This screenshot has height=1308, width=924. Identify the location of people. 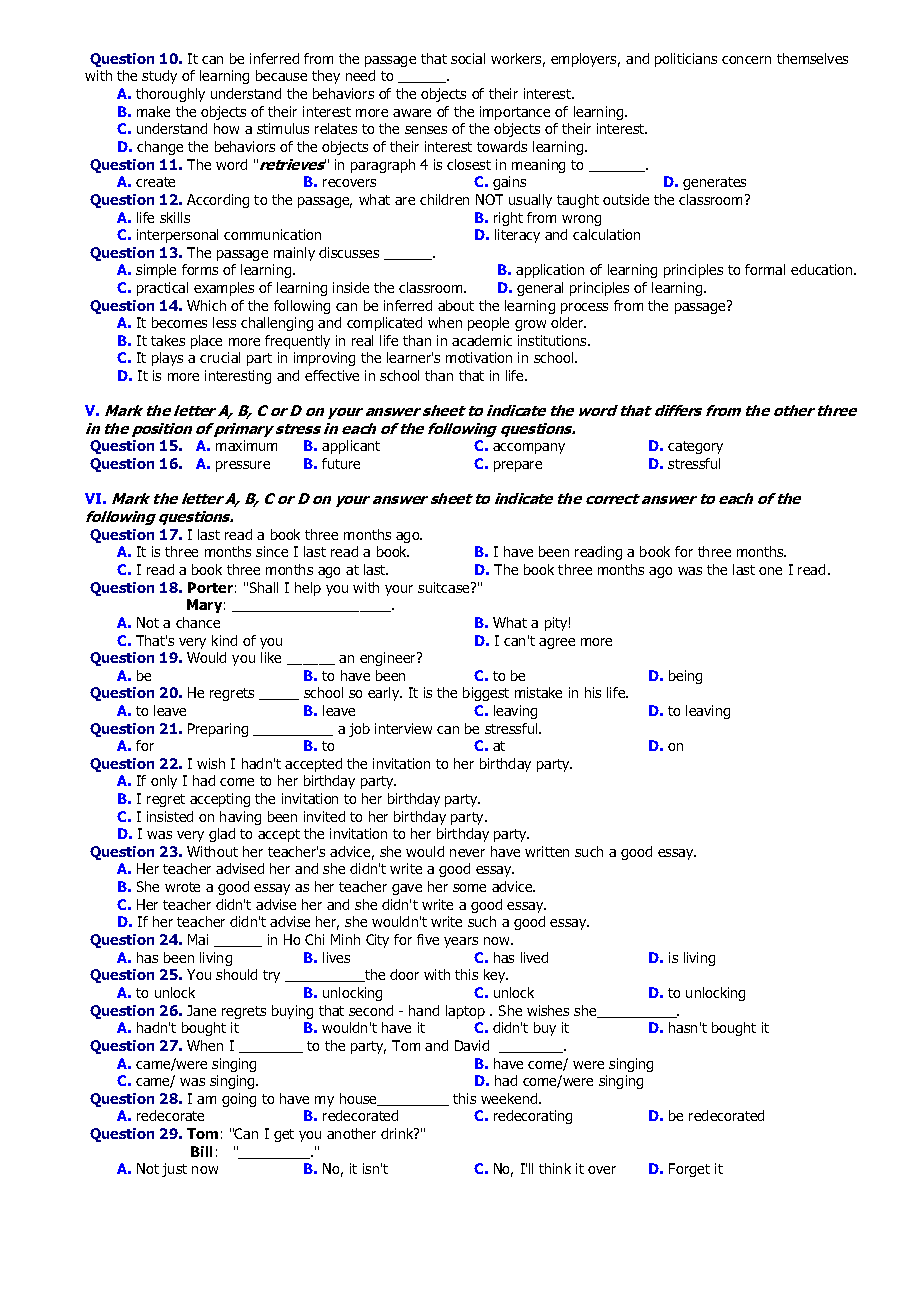
(488, 324).
